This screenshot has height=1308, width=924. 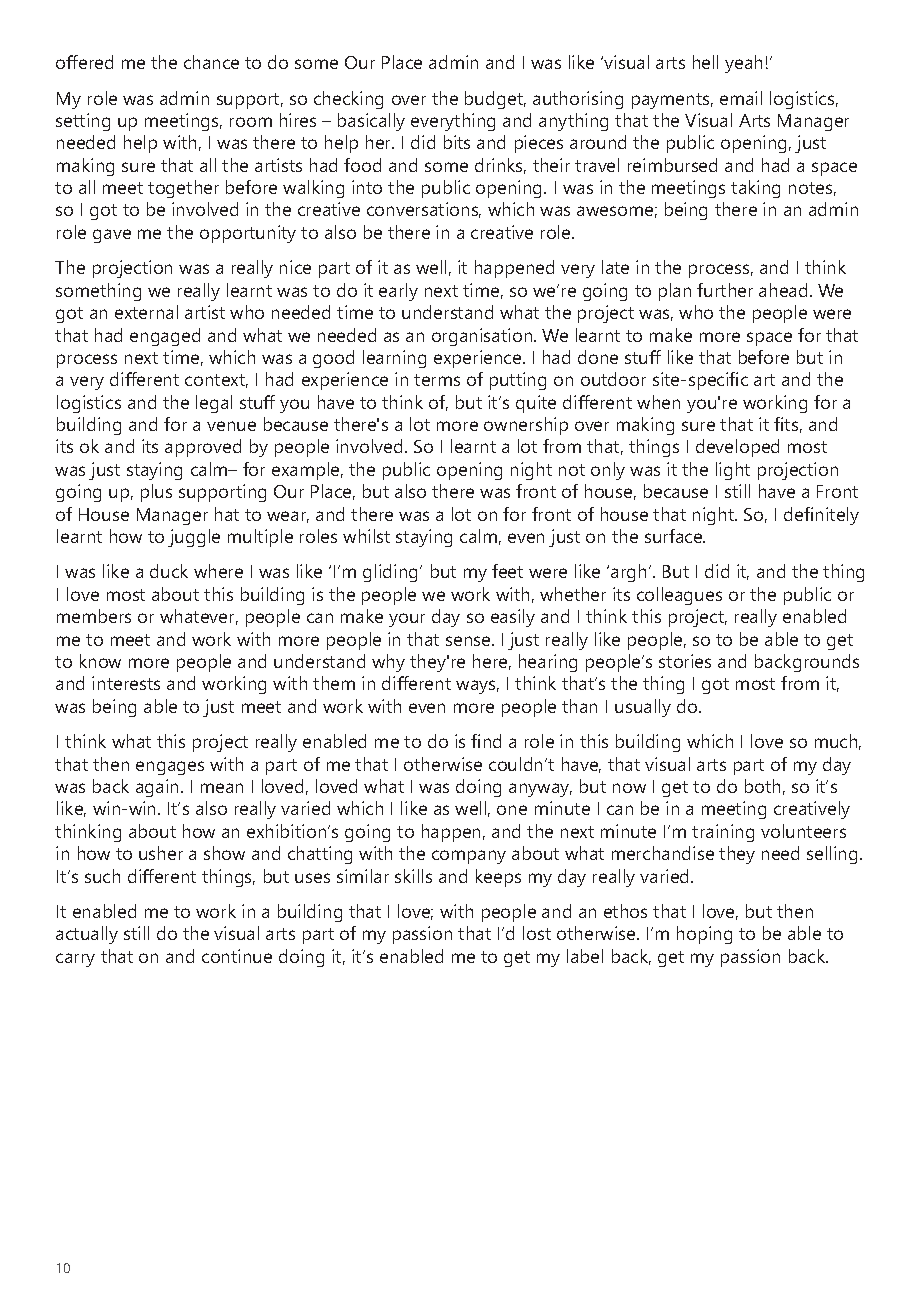 What do you see at coordinates (366, 536) in the screenshot?
I see `whilst` at bounding box center [366, 536].
